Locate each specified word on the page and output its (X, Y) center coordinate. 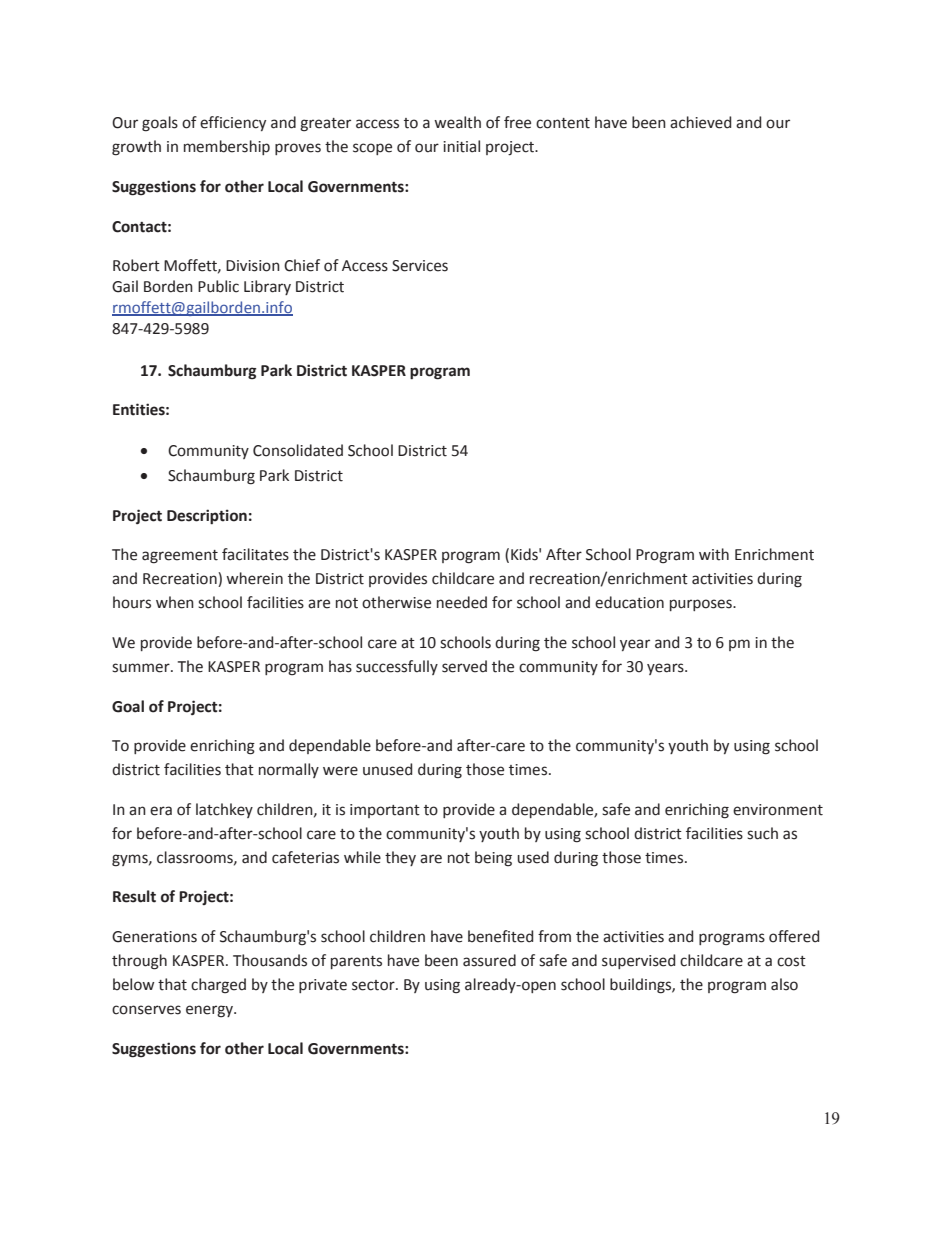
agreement (180, 557)
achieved (700, 122)
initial (461, 146)
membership (227, 147)
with (714, 554)
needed (462, 602)
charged (218, 986)
